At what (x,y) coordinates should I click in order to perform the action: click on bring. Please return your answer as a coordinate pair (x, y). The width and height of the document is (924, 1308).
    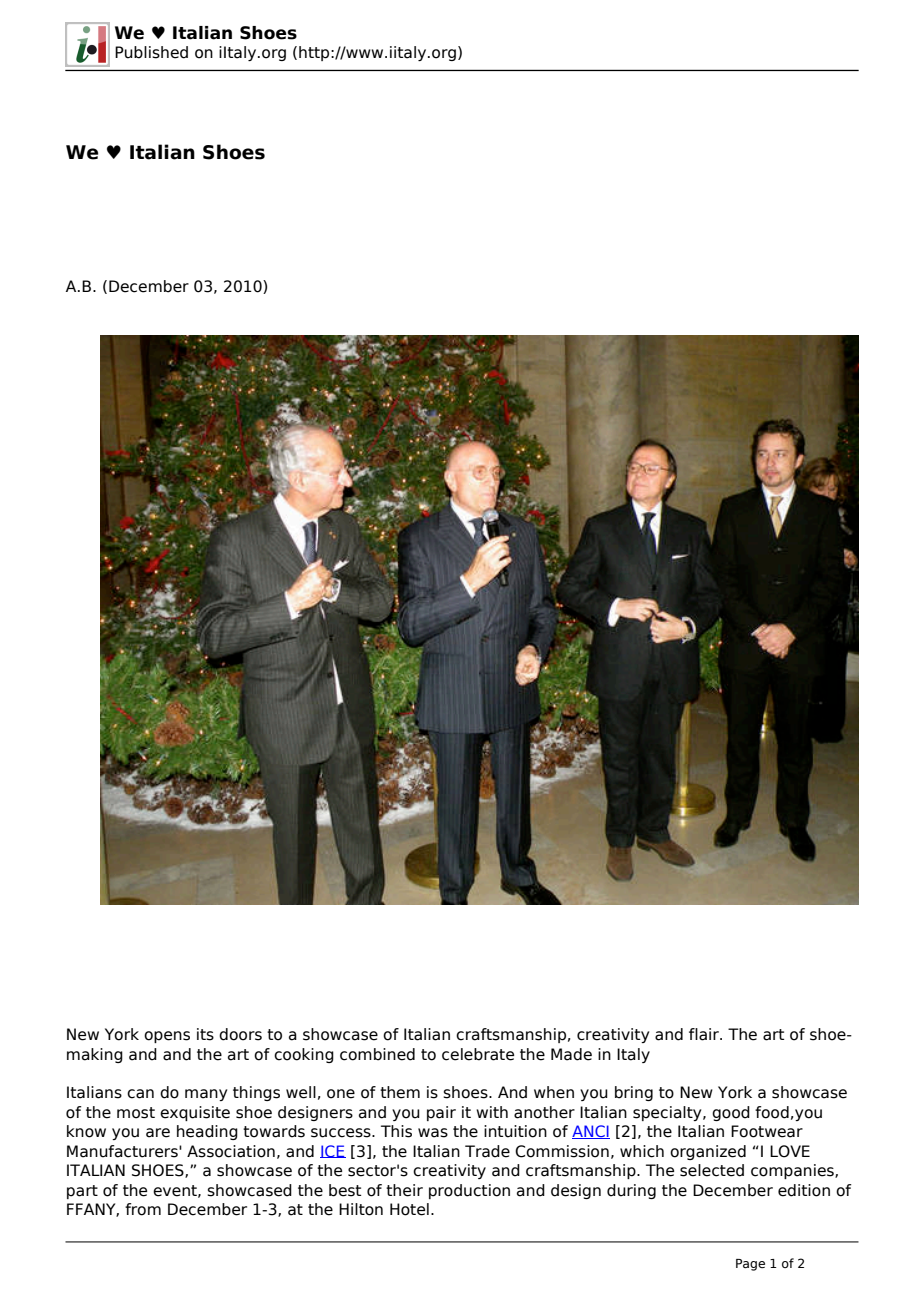
    Looking at the image, I should click on (634, 1093).
